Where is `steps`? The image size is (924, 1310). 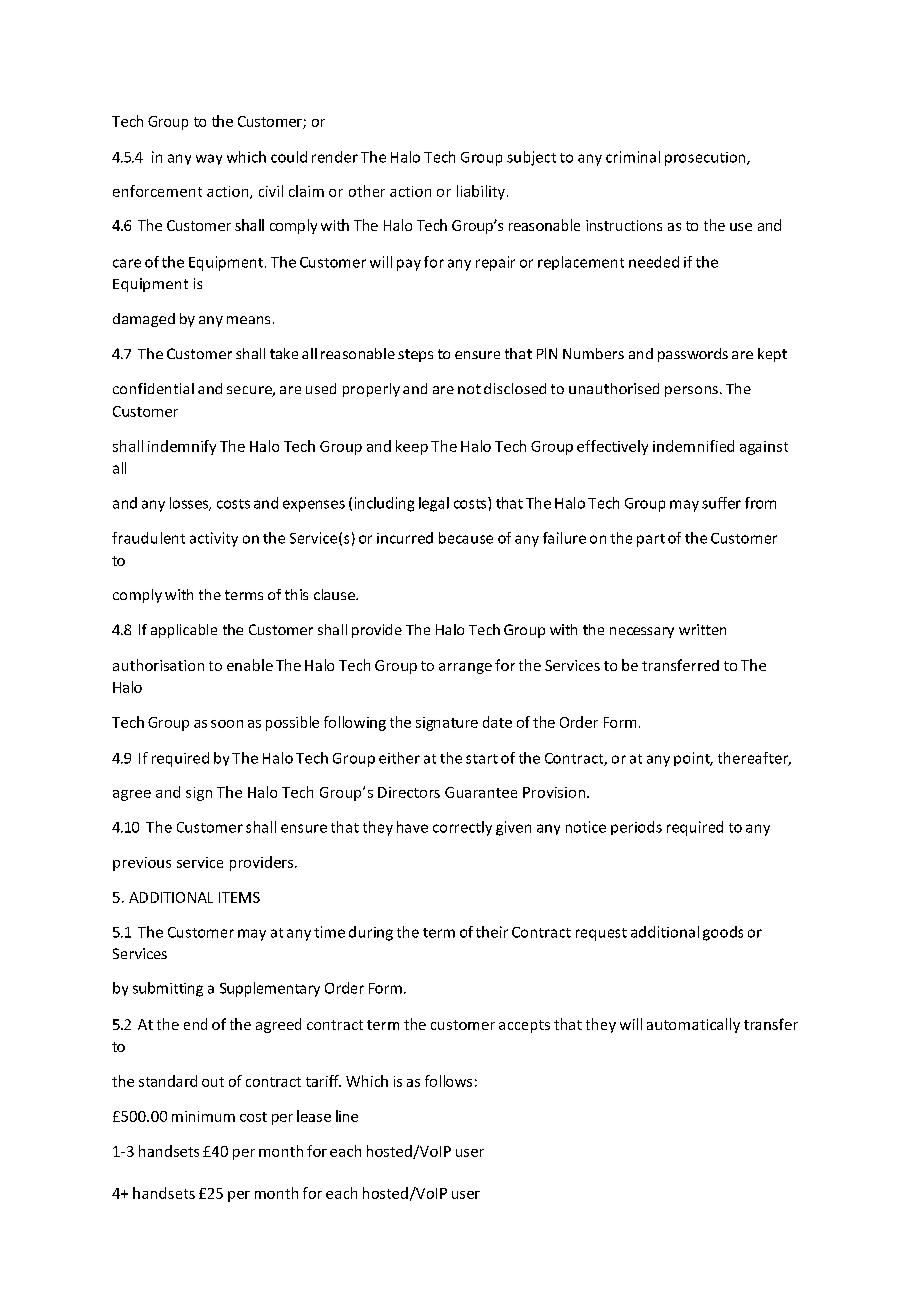 steps is located at coordinates (415, 355).
